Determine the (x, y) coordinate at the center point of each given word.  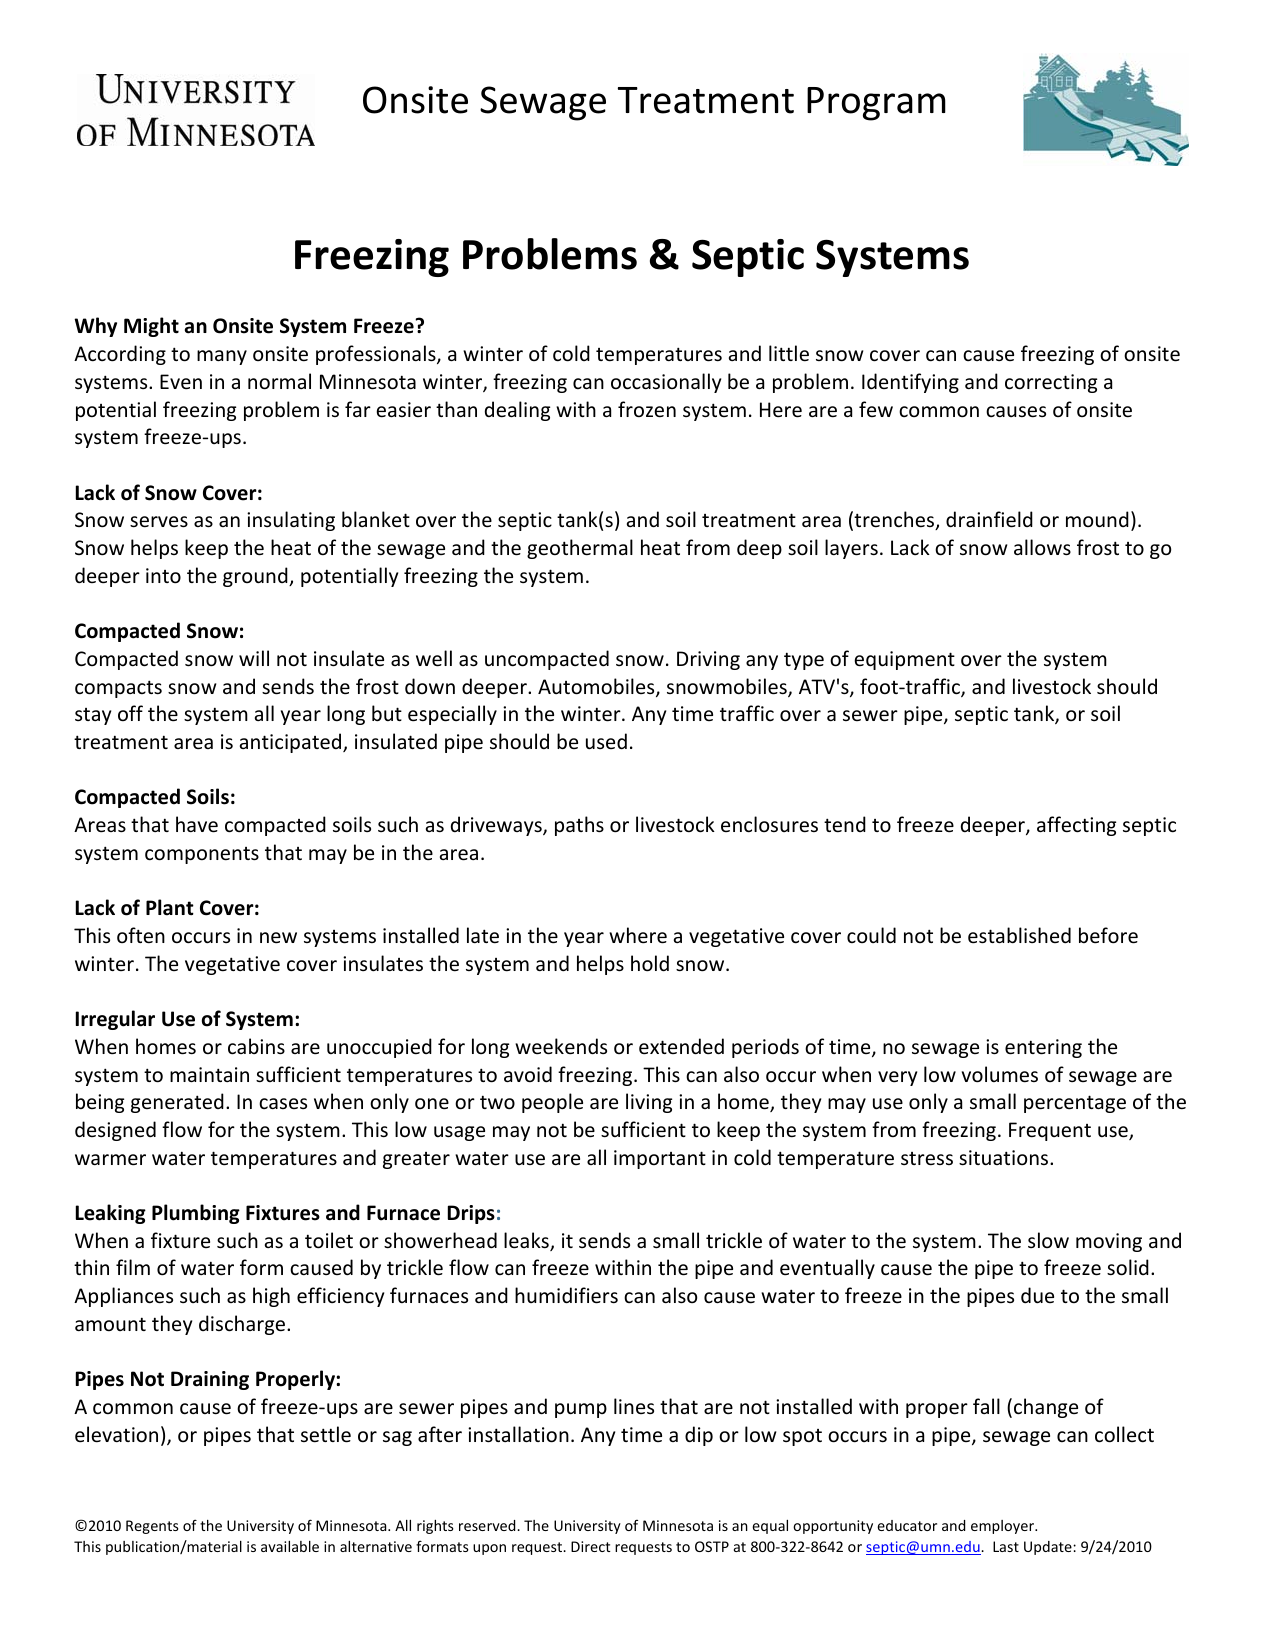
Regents (152, 1527)
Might (151, 327)
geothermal (580, 549)
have (197, 824)
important (660, 1159)
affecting (1076, 826)
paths (579, 826)
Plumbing (196, 1214)
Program (876, 104)
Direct (591, 1546)
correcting (1051, 383)
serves (159, 522)
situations (1005, 1158)
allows (1042, 547)
